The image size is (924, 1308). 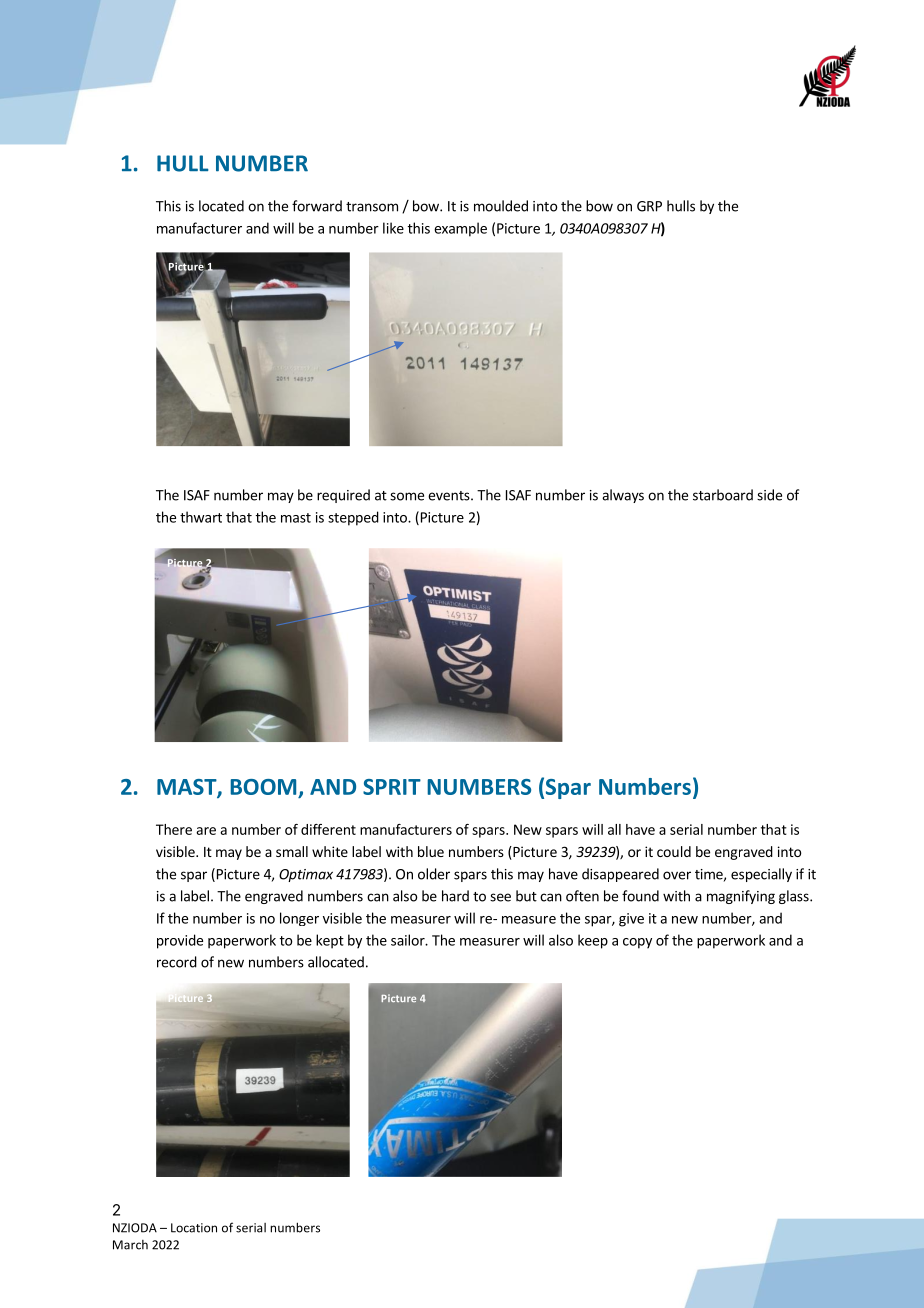 What do you see at coordinates (317, 206) in the screenshot?
I see `forward` at bounding box center [317, 206].
